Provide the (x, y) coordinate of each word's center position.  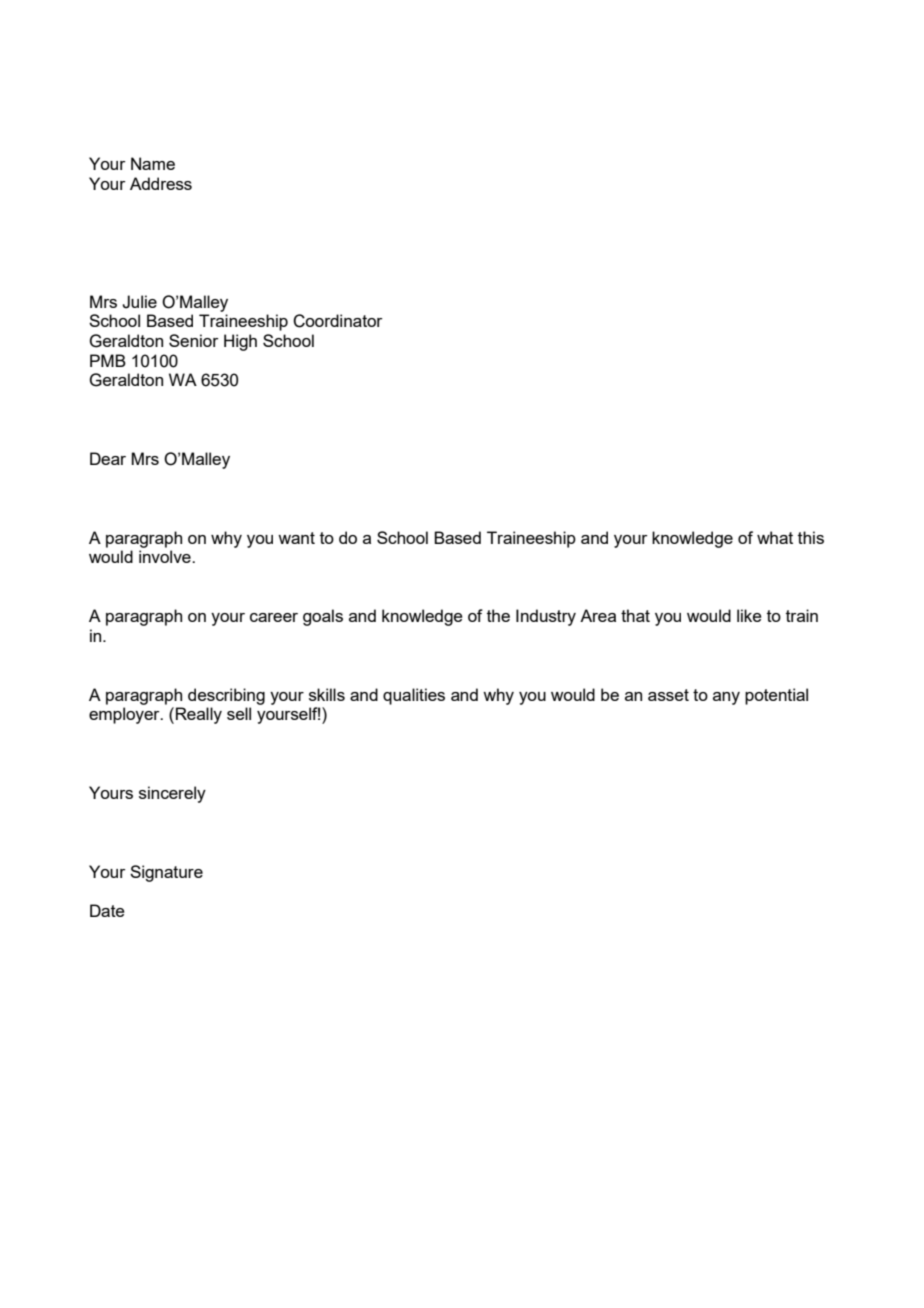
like (749, 615)
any (726, 698)
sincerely (172, 794)
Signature (166, 873)
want (296, 538)
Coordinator (338, 321)
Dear (108, 458)
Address (161, 183)
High (240, 342)
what (775, 537)
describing (226, 696)
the (498, 615)
